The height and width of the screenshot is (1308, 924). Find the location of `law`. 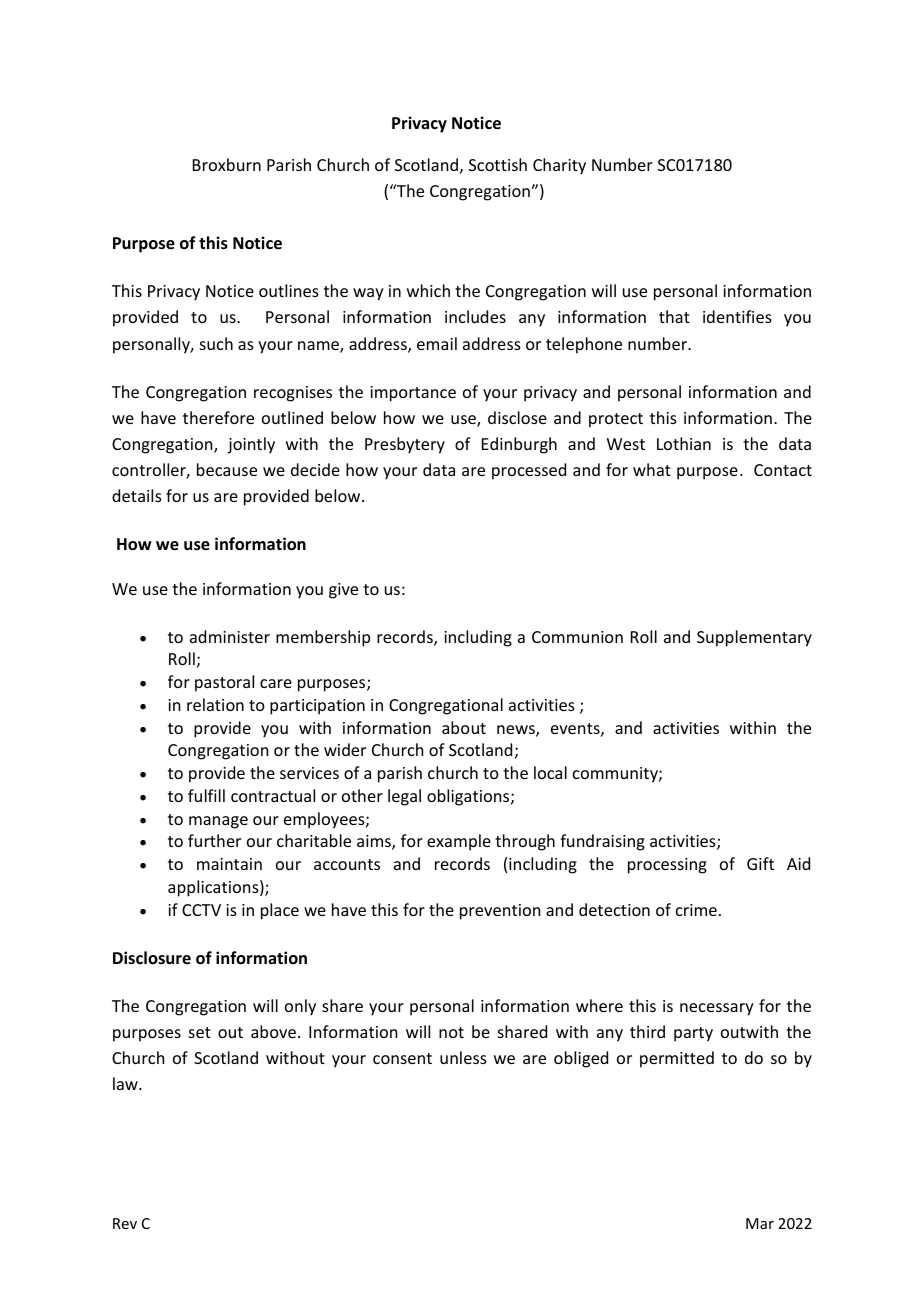

law is located at coordinates (126, 1083).
